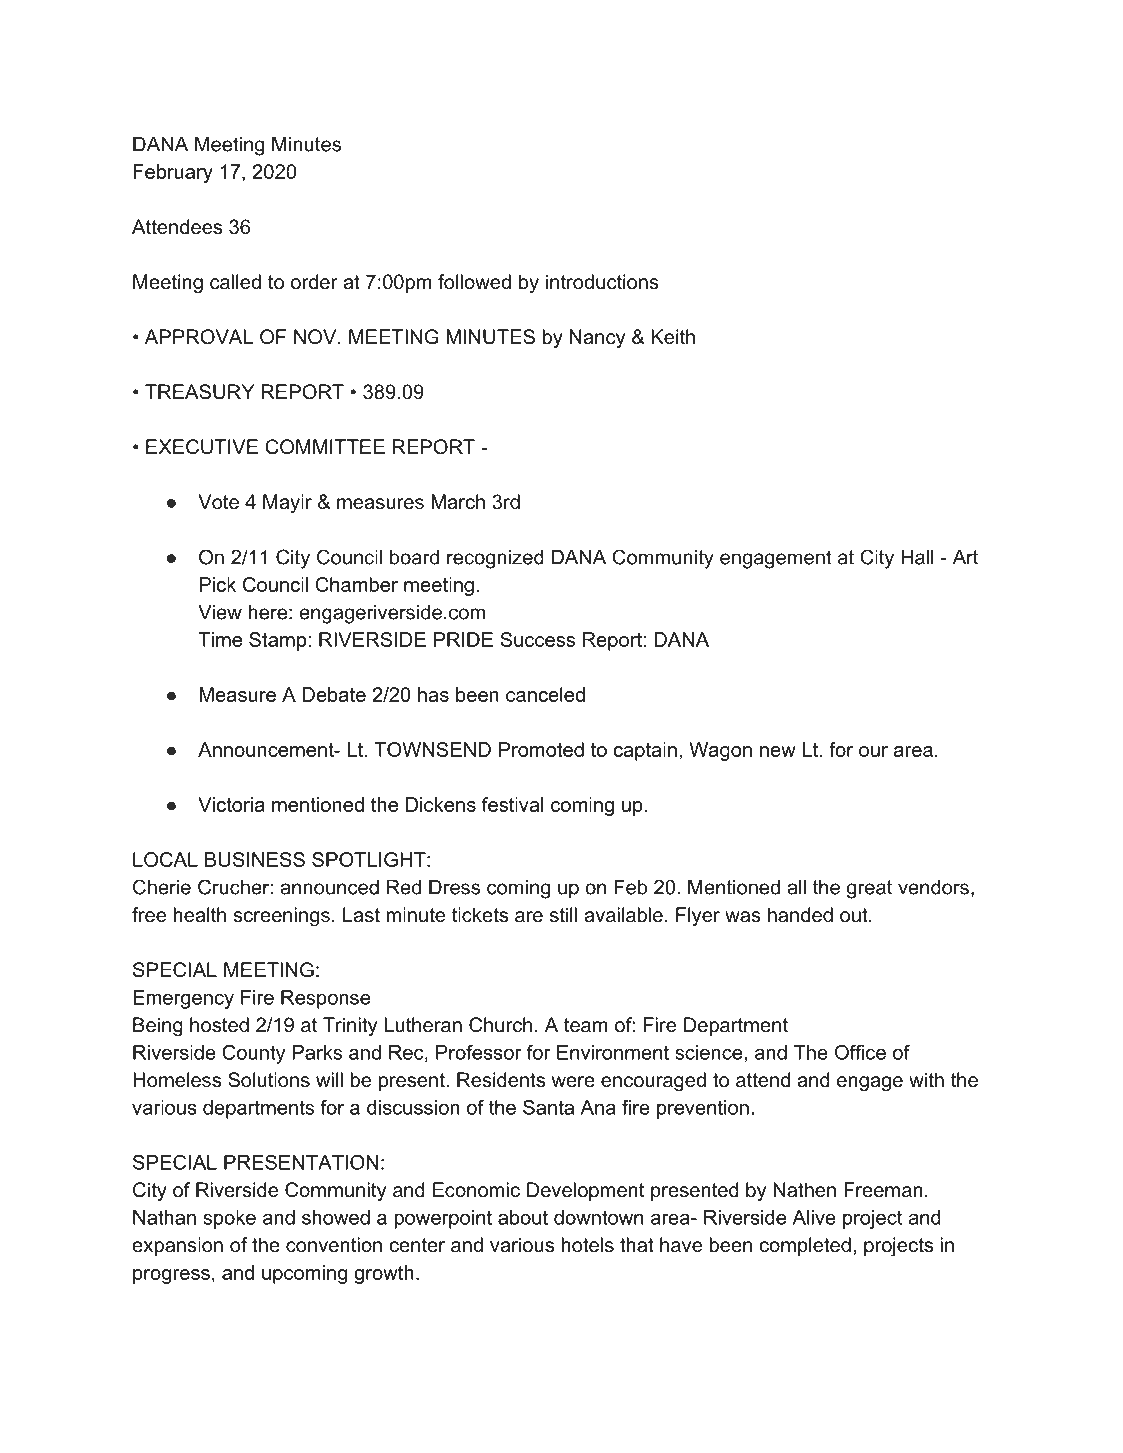  What do you see at coordinates (602, 282) in the page?
I see `introductions` at bounding box center [602, 282].
